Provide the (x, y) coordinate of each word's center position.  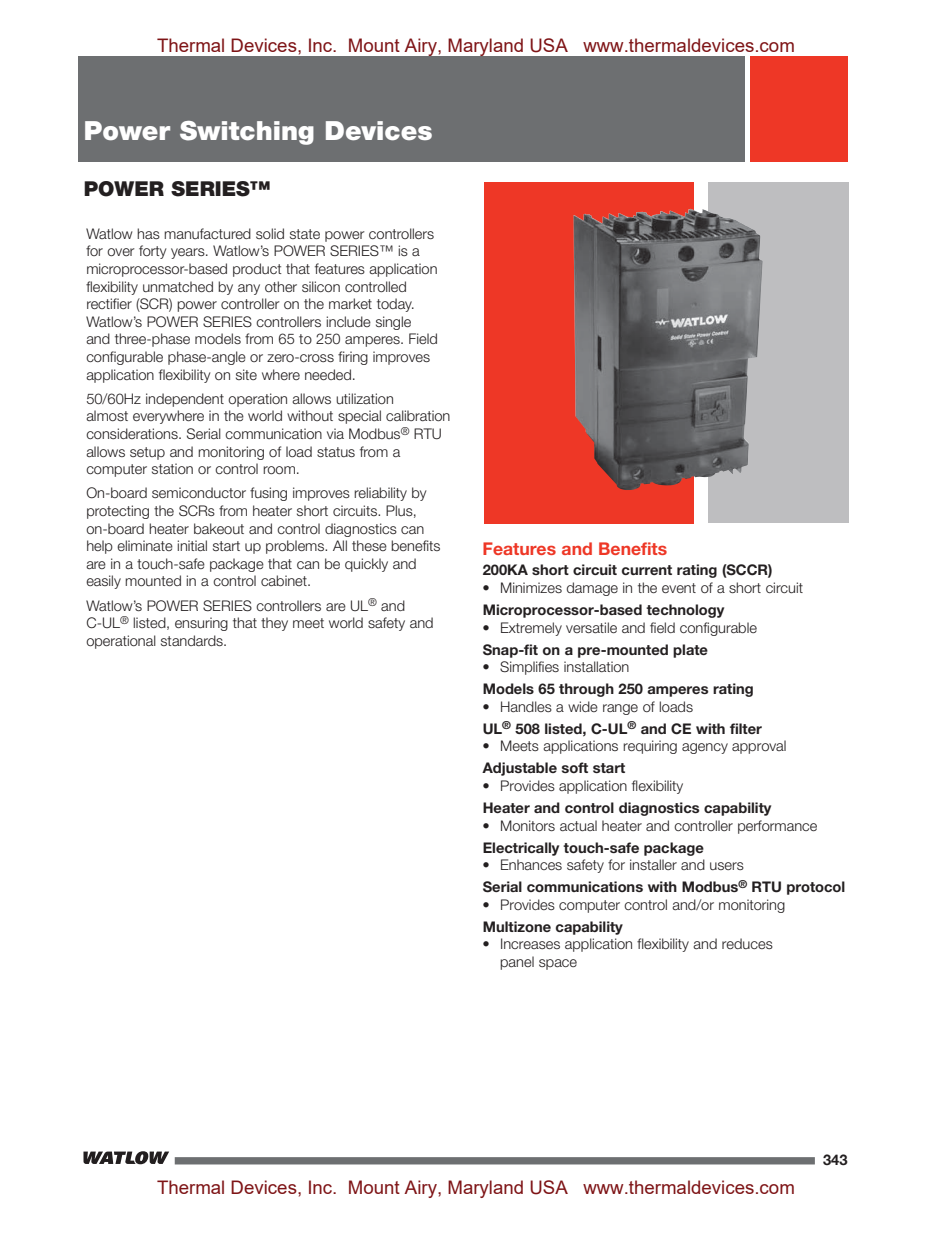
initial (192, 545)
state (305, 234)
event (679, 588)
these (369, 545)
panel (517, 963)
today (395, 305)
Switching (247, 133)
